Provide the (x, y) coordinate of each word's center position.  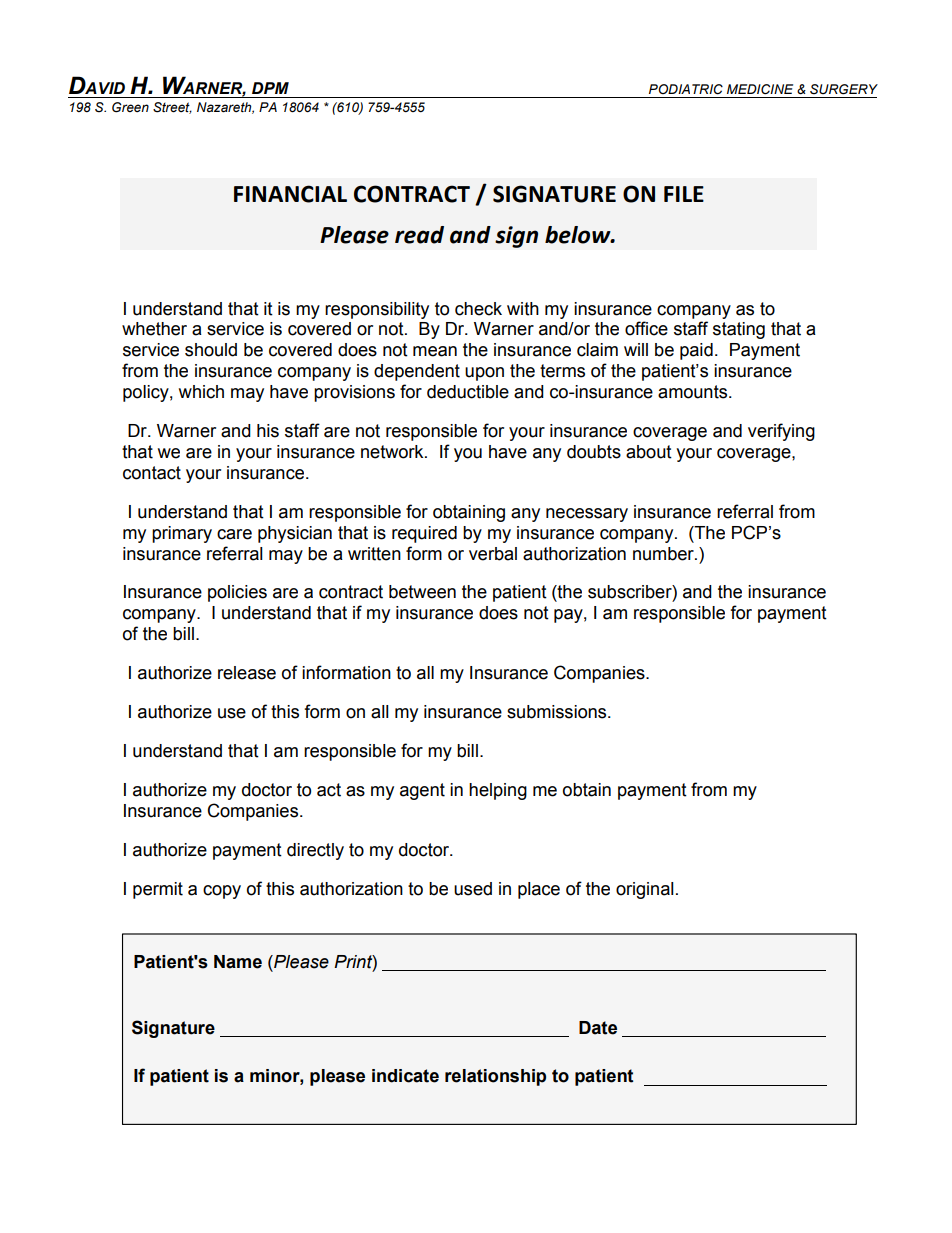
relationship (495, 1077)
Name (238, 962)
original (645, 890)
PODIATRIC (686, 89)
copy (222, 892)
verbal (493, 554)
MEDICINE (760, 89)
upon (484, 374)
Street (172, 108)
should (211, 350)
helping (498, 791)
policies (237, 593)
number (664, 554)
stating (739, 330)
